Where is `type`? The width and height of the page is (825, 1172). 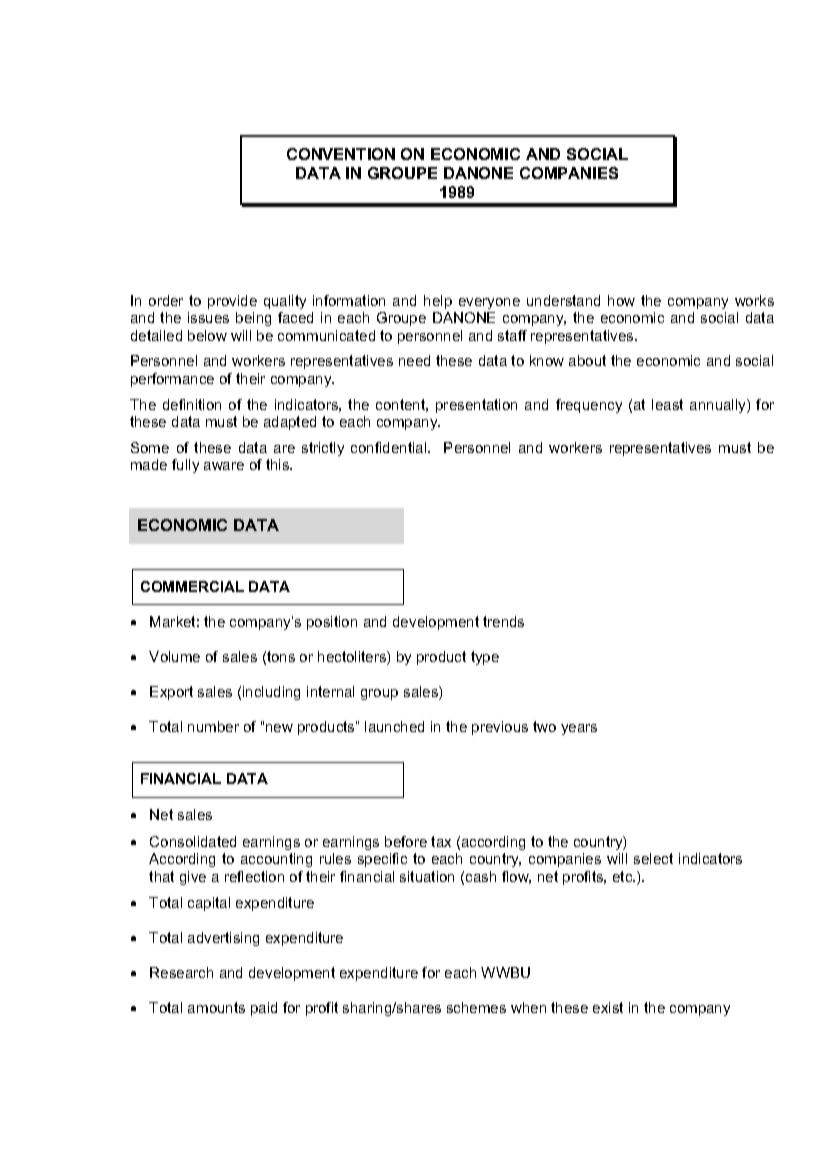 type is located at coordinates (485, 658).
